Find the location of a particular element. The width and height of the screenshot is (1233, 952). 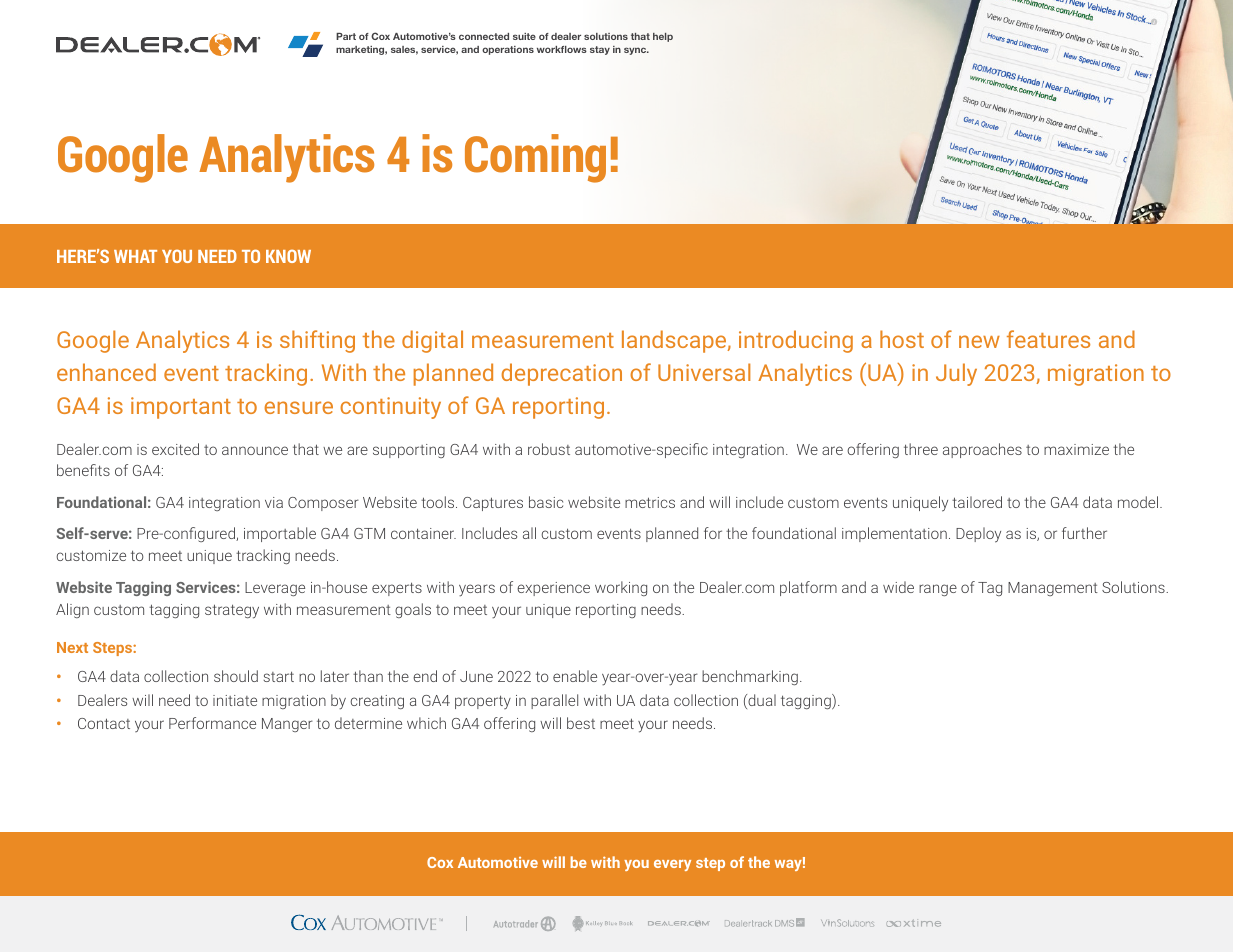

every is located at coordinates (672, 865).
